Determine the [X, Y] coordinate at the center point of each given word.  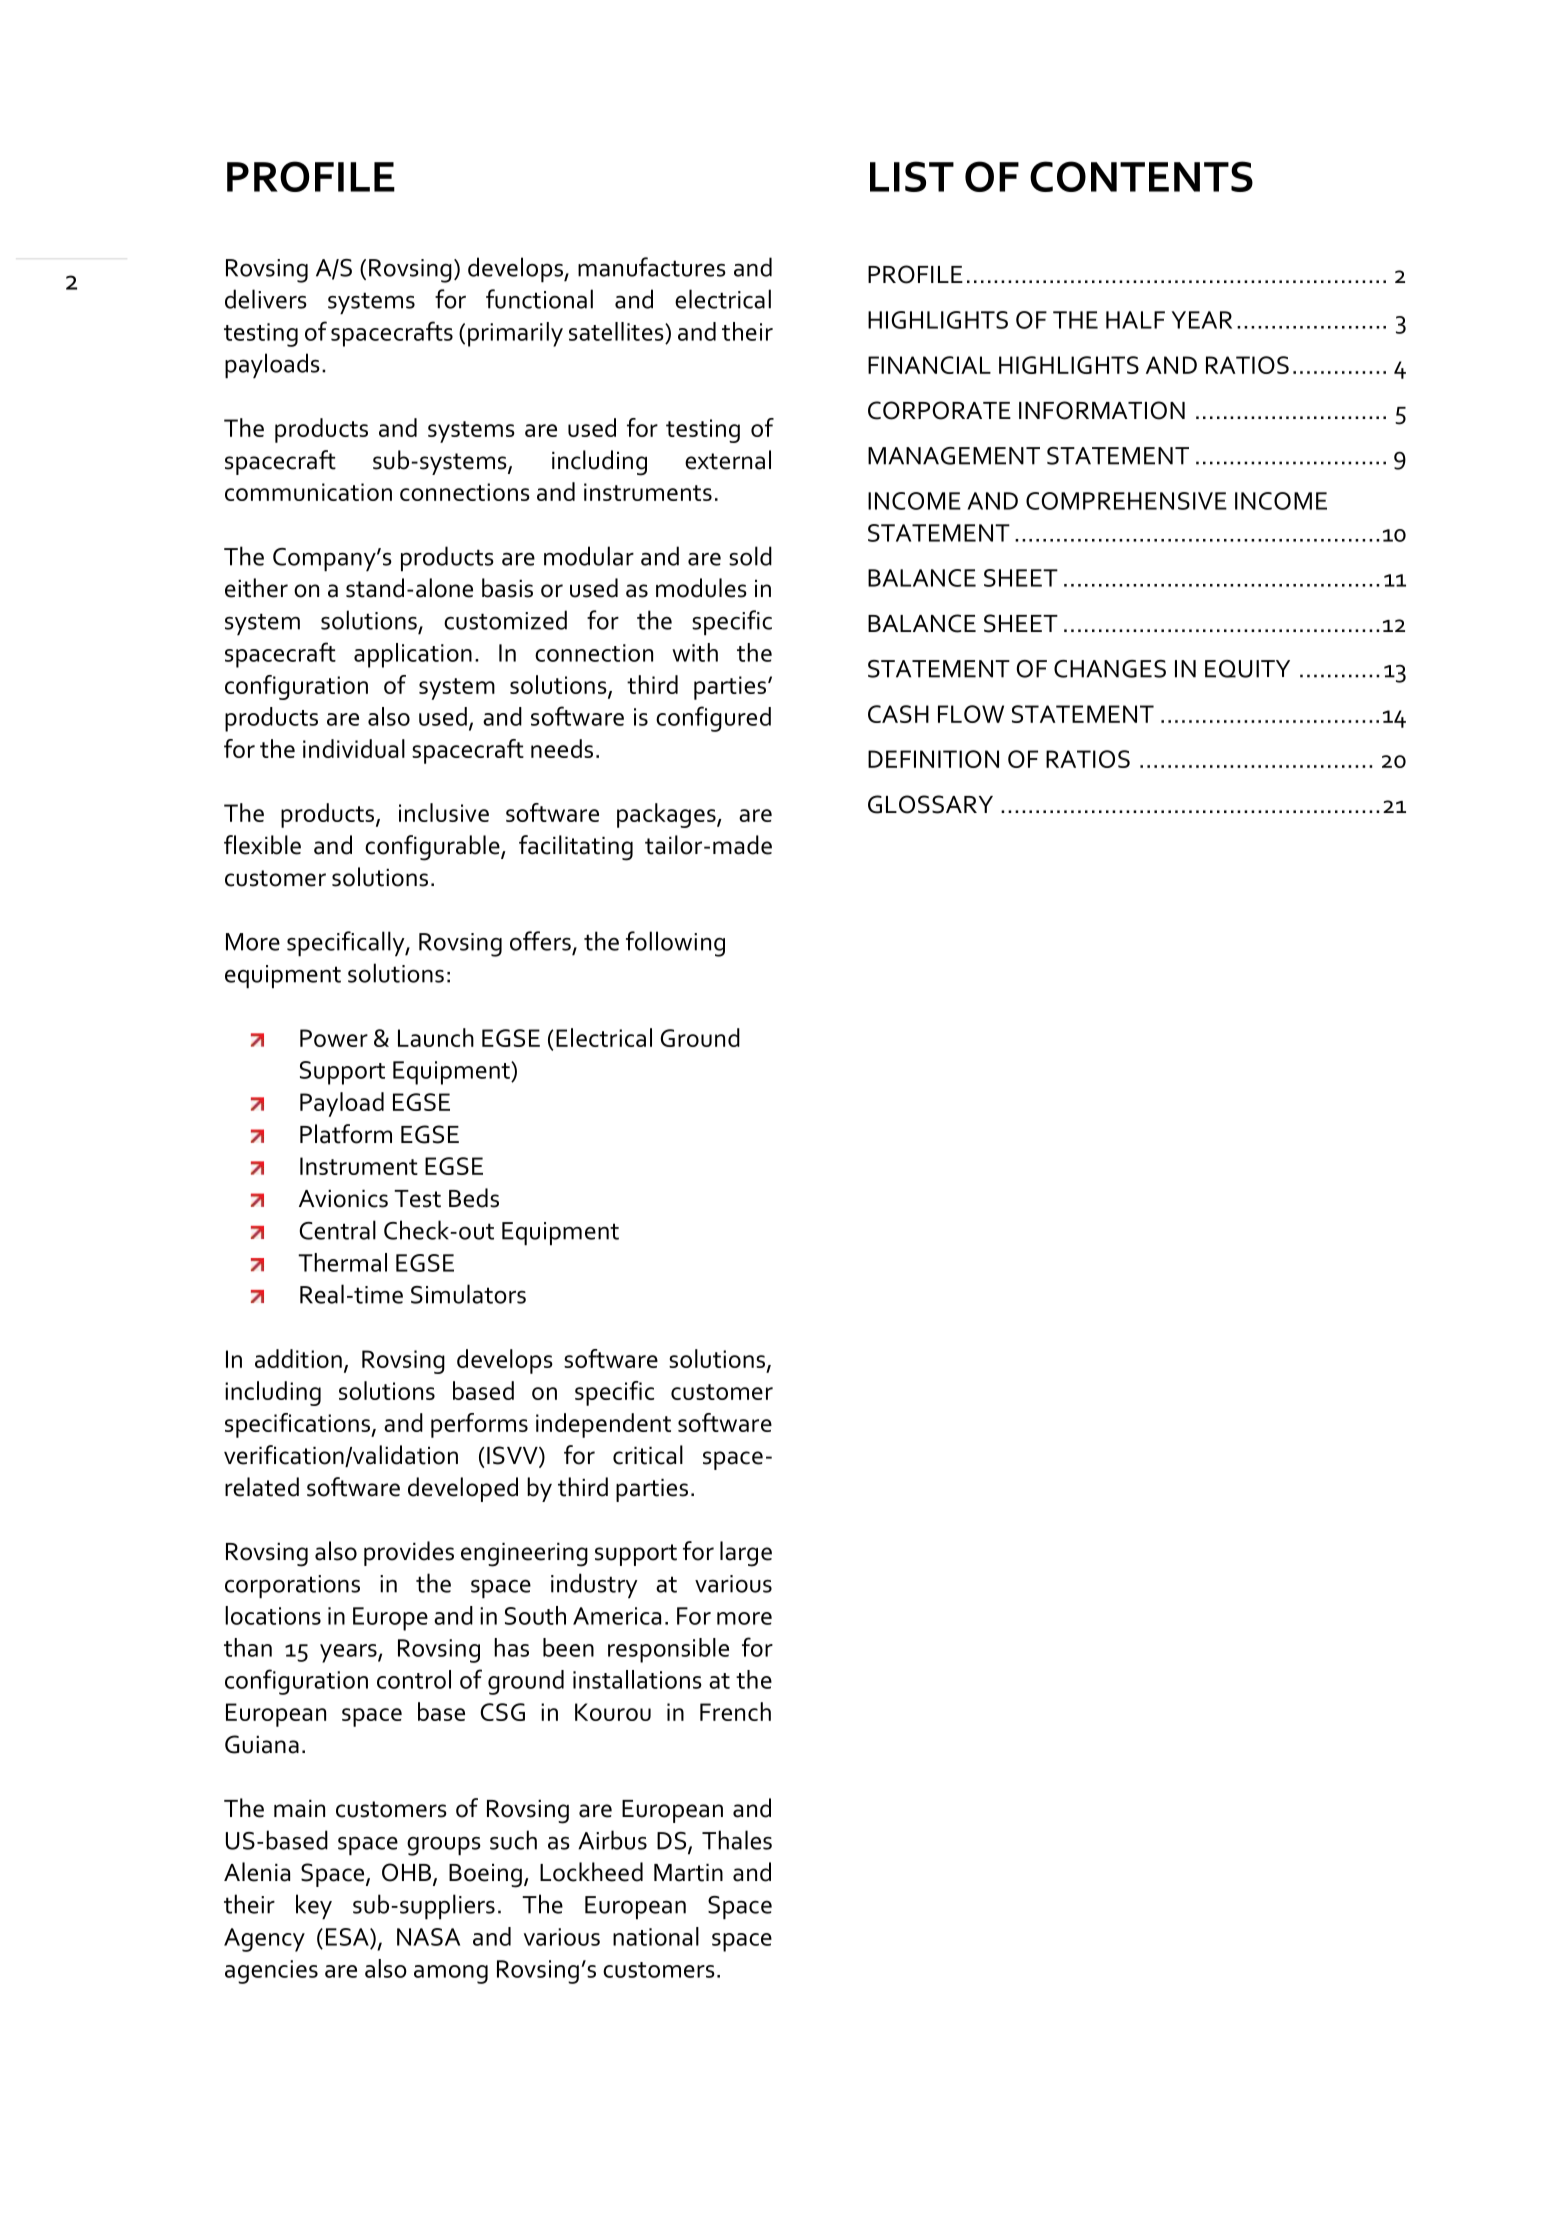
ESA [348, 1937]
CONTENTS [1141, 176]
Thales [737, 1840]
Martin [688, 1873]
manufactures [652, 267]
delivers [266, 299]
